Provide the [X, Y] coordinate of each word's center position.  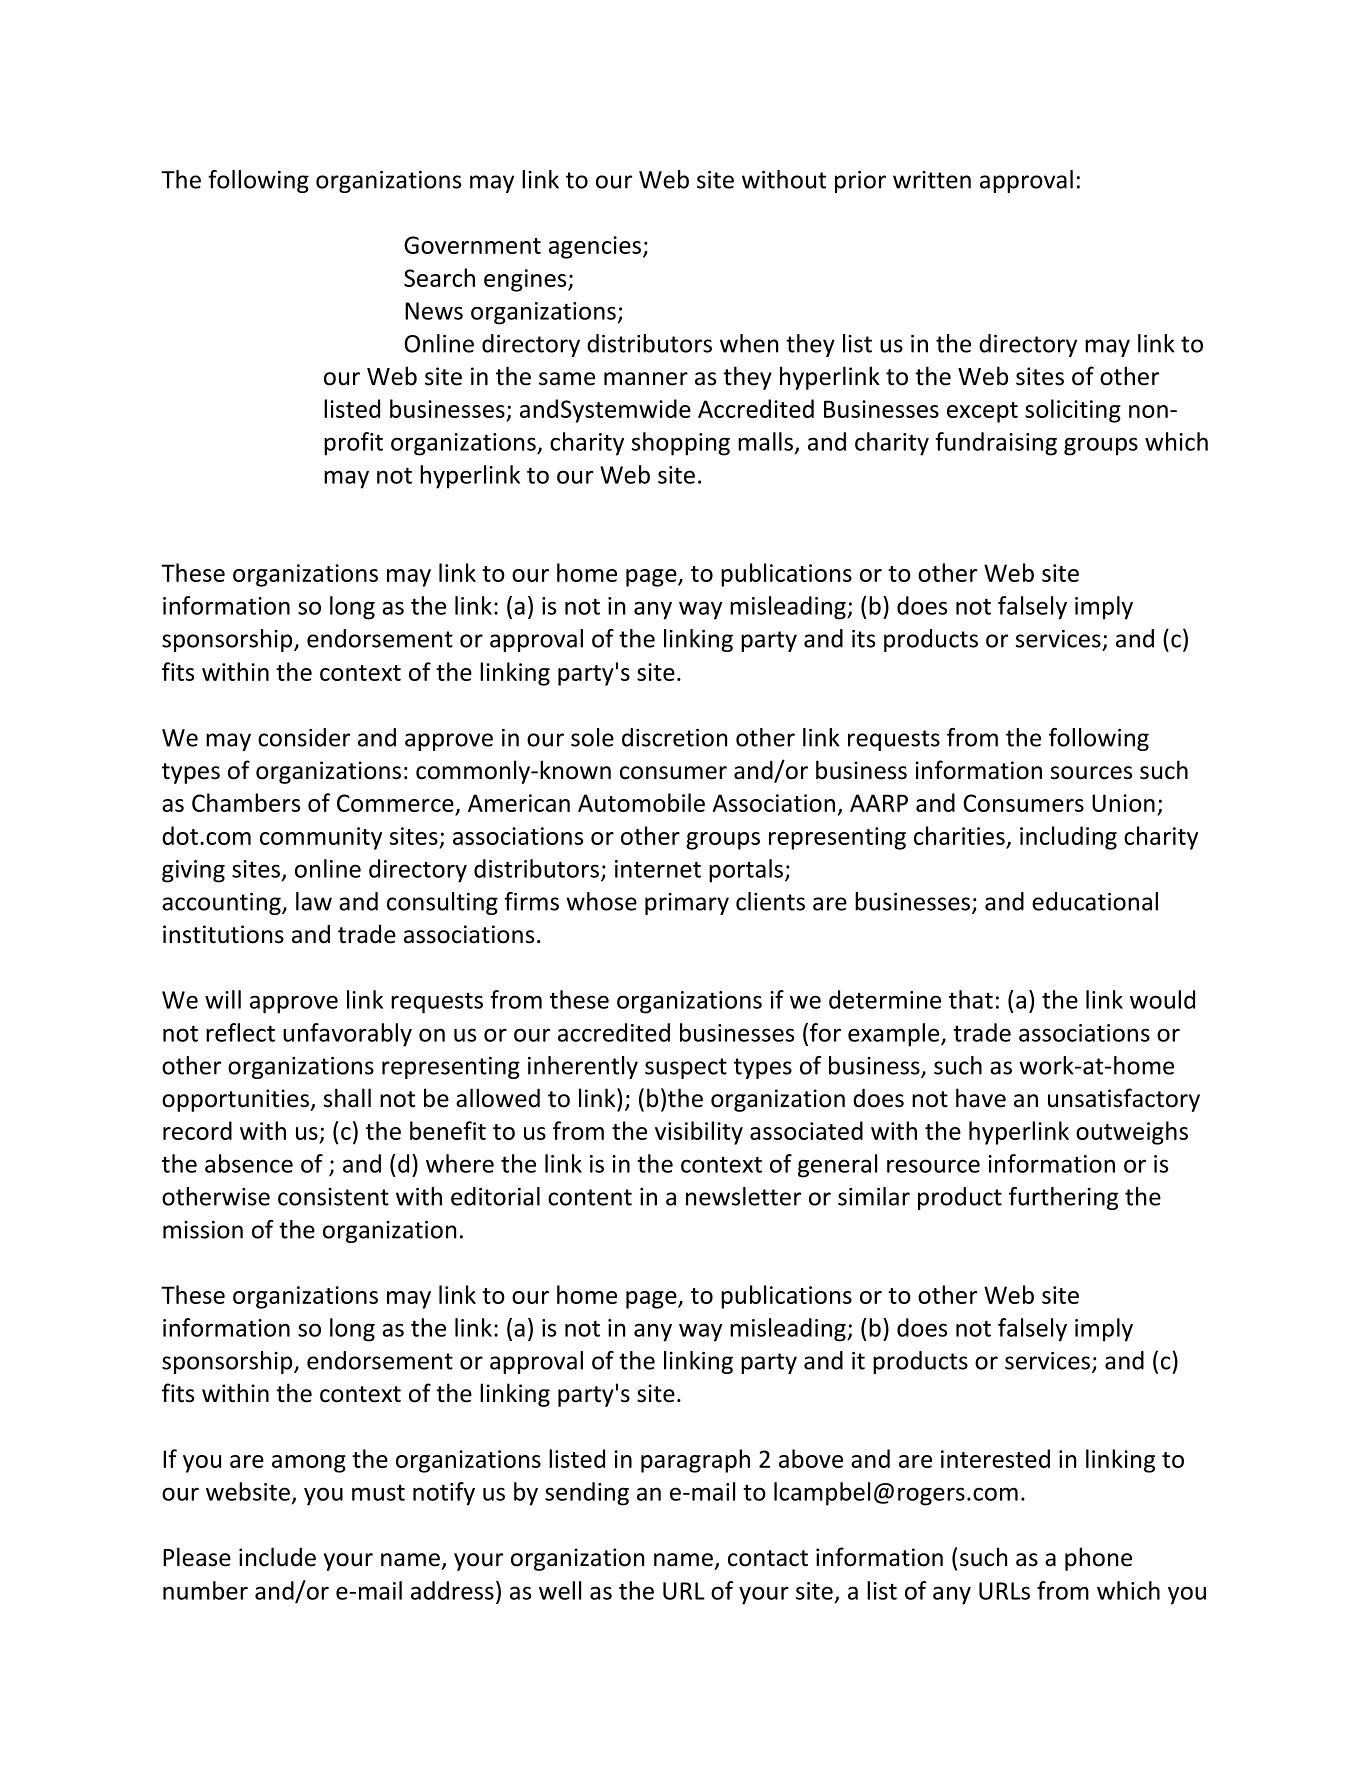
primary [687, 904]
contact [768, 1558]
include [277, 1557]
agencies [596, 247]
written [932, 180]
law [314, 901]
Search [439, 277]
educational [1095, 901]
